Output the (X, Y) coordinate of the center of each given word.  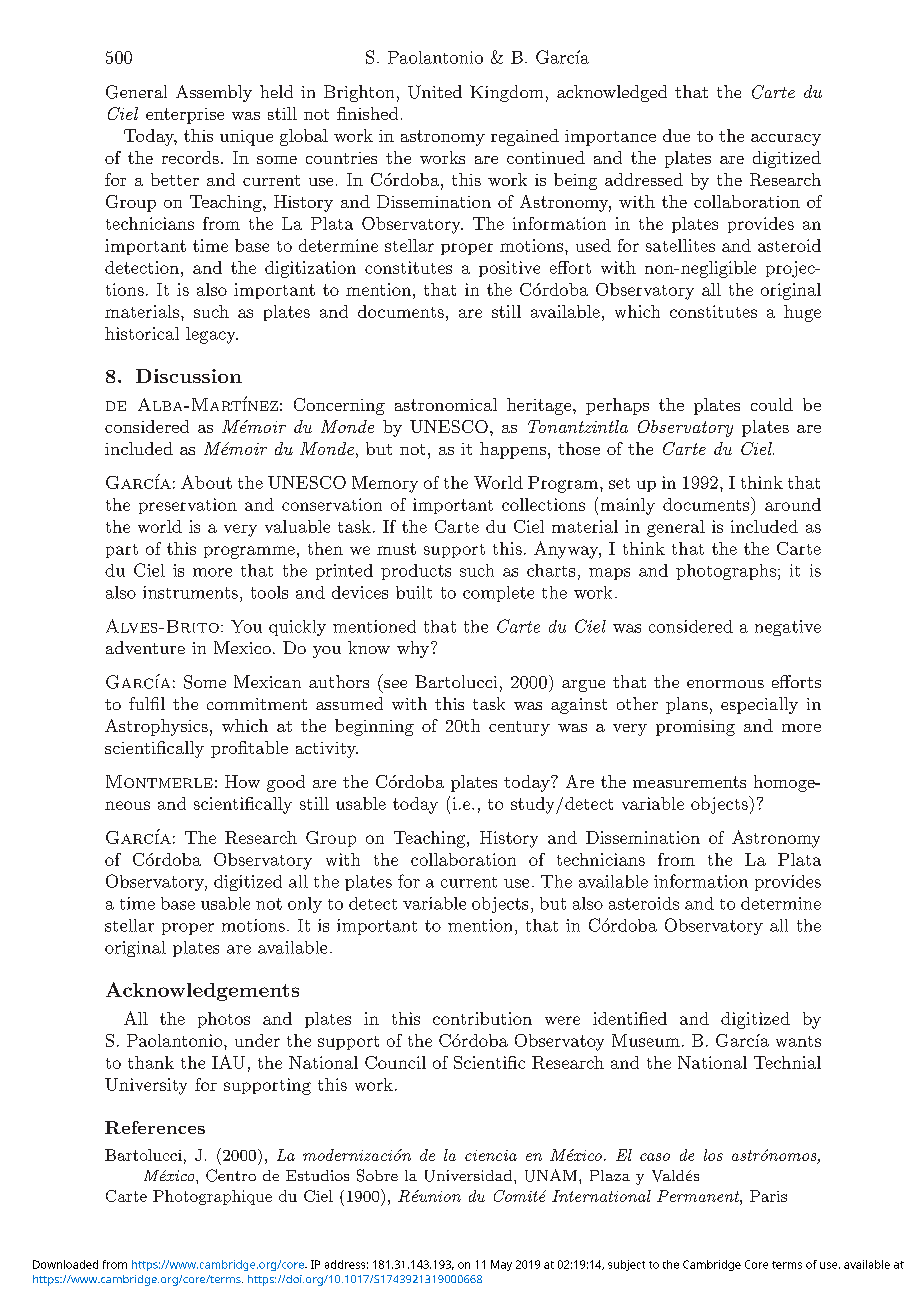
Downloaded (65, 1264)
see (395, 684)
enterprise (185, 116)
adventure (145, 647)
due (676, 135)
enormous (725, 684)
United (435, 92)
